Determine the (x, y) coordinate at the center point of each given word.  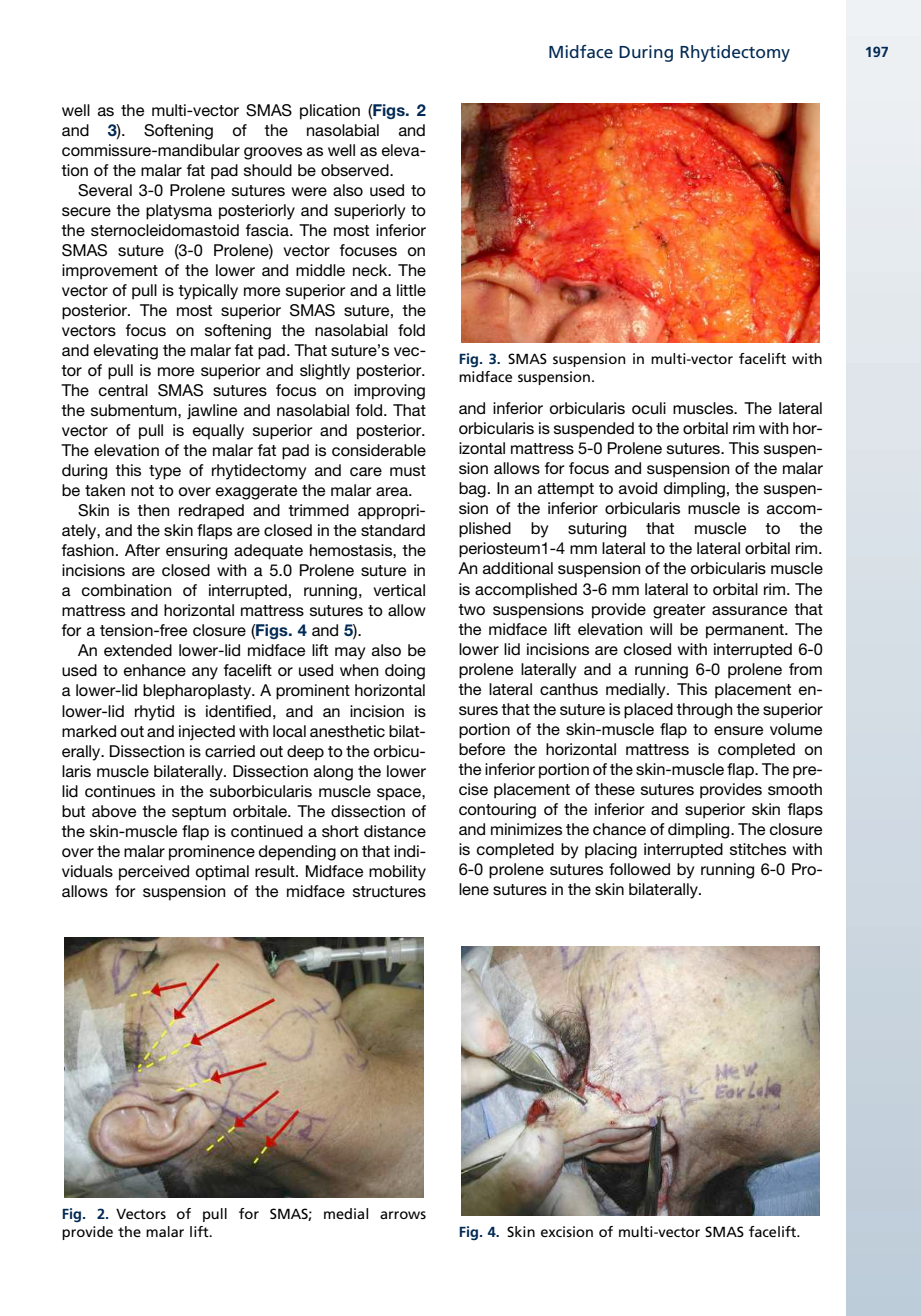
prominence (212, 853)
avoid (638, 488)
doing (405, 672)
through (704, 711)
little (411, 290)
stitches (758, 849)
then (153, 510)
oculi (649, 408)
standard (393, 530)
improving (389, 392)
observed (356, 170)
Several (105, 190)
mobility (397, 873)
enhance (155, 670)
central (123, 390)
